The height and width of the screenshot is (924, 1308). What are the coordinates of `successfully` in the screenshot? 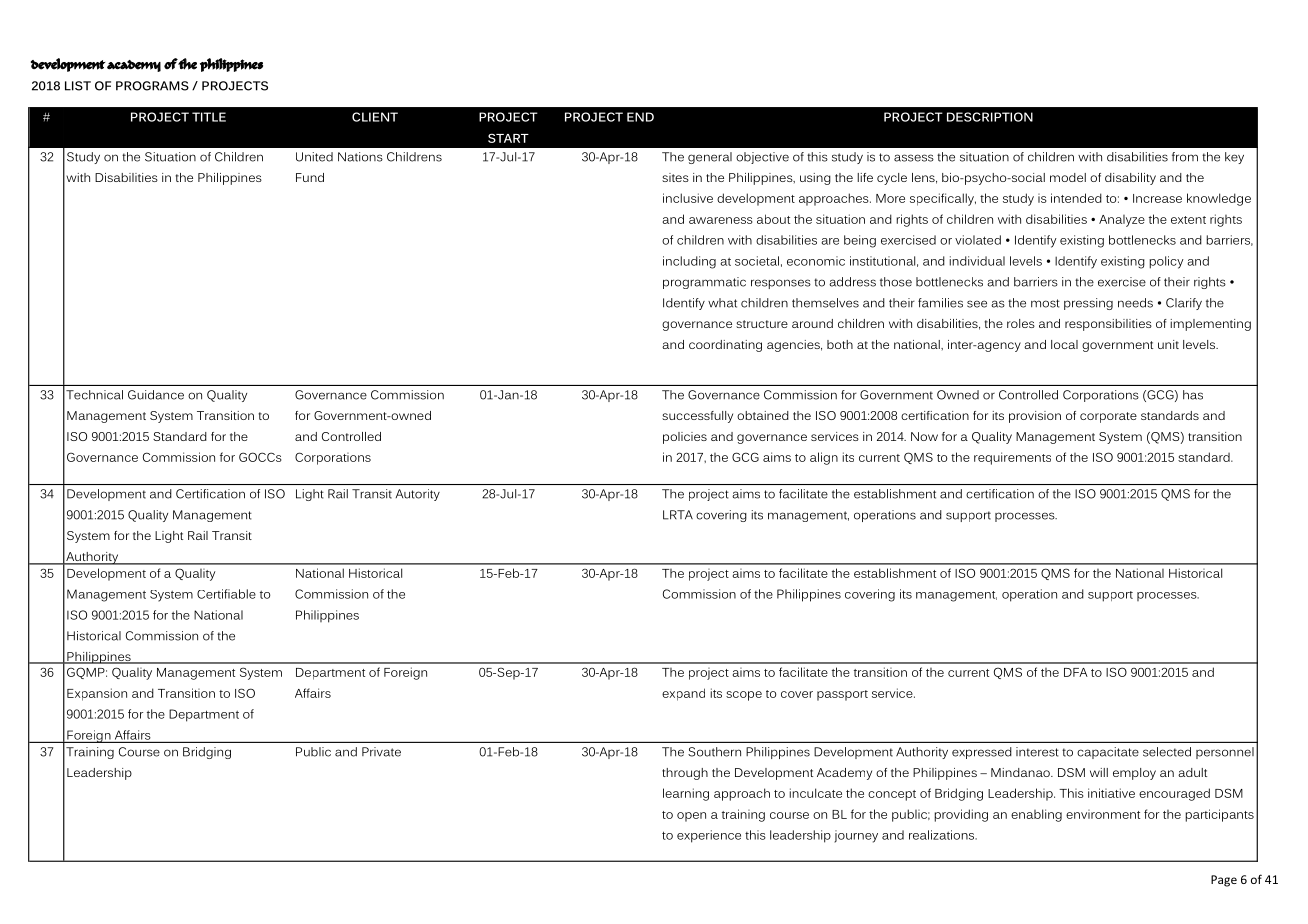 It's located at (697, 417).
